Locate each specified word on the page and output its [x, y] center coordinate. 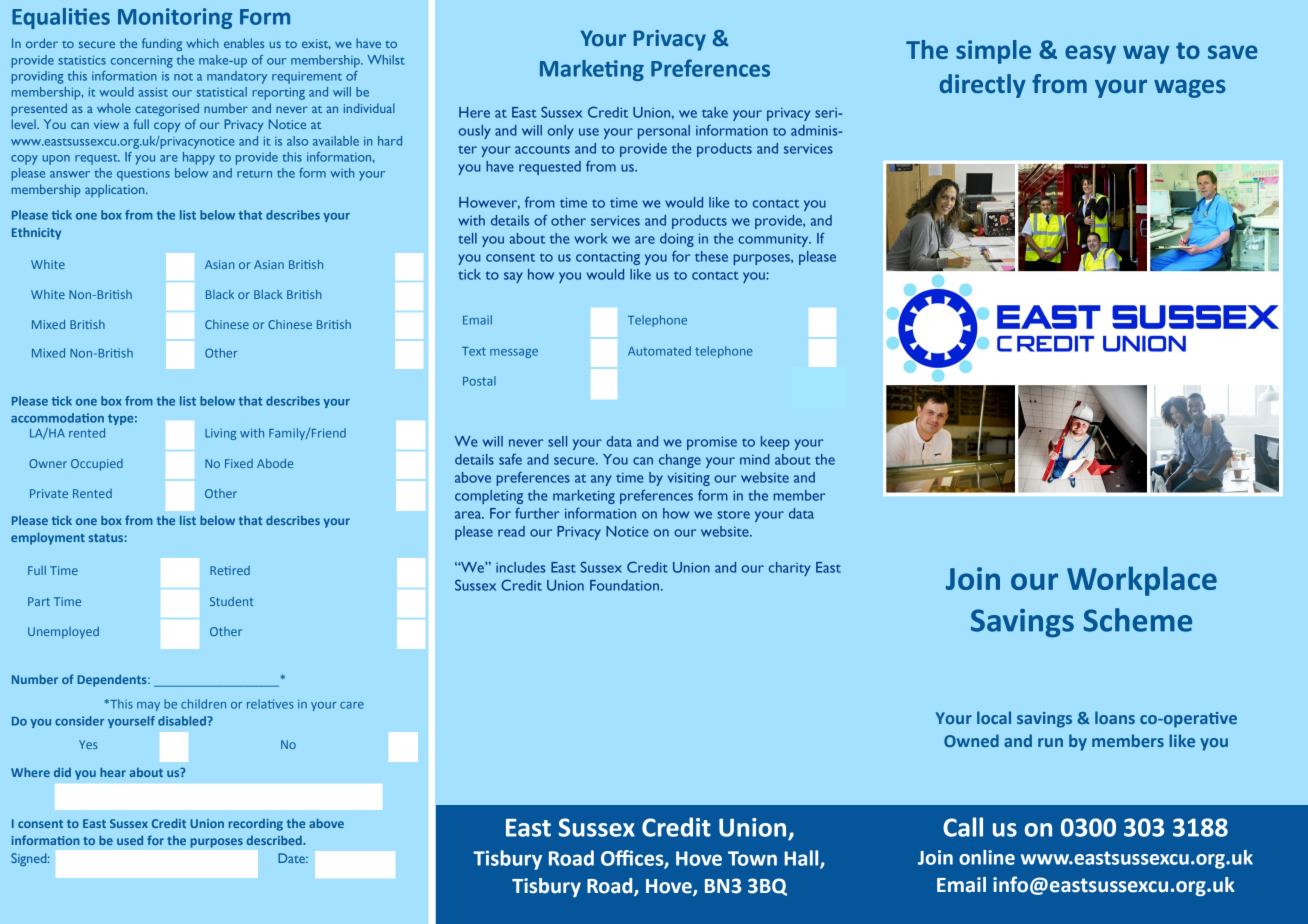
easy [1090, 54]
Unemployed [63, 633]
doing [677, 240]
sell [557, 441]
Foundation [624, 585]
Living [220, 434]
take [715, 112]
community [774, 240]
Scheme [1137, 620]
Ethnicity [36, 233]
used [130, 840]
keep [775, 443]
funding [162, 44]
